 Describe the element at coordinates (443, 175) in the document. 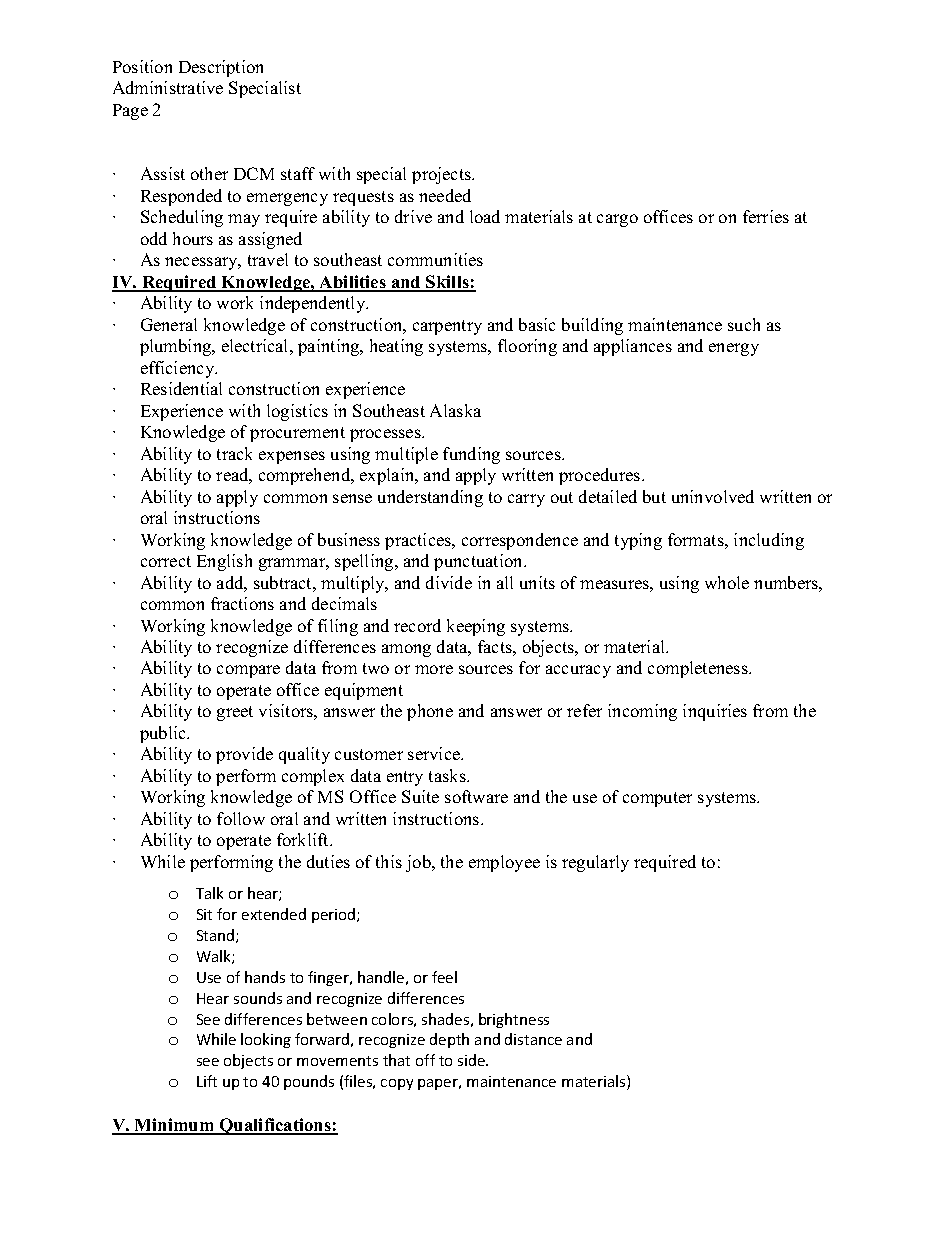

I see `projects` at that location.
